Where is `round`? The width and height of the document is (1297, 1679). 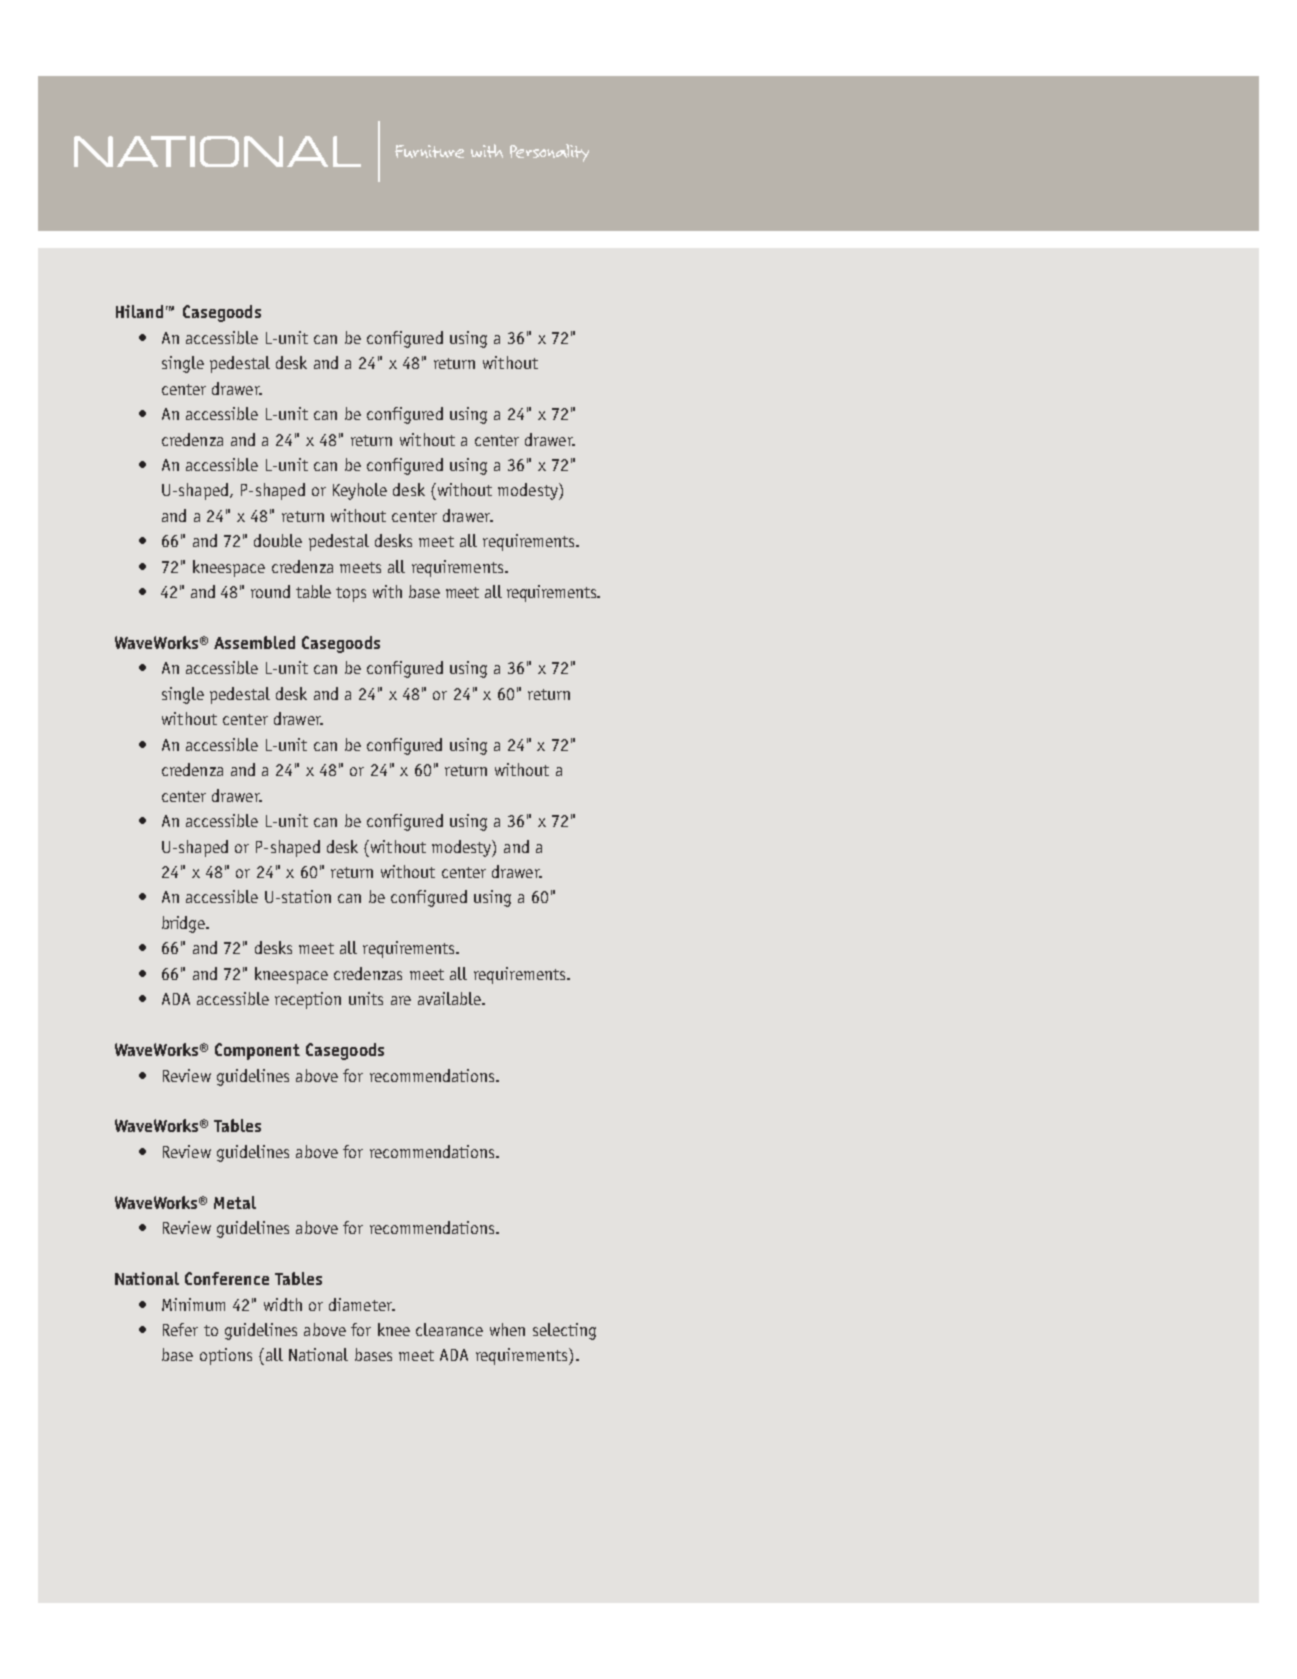 round is located at coordinates (270, 591).
